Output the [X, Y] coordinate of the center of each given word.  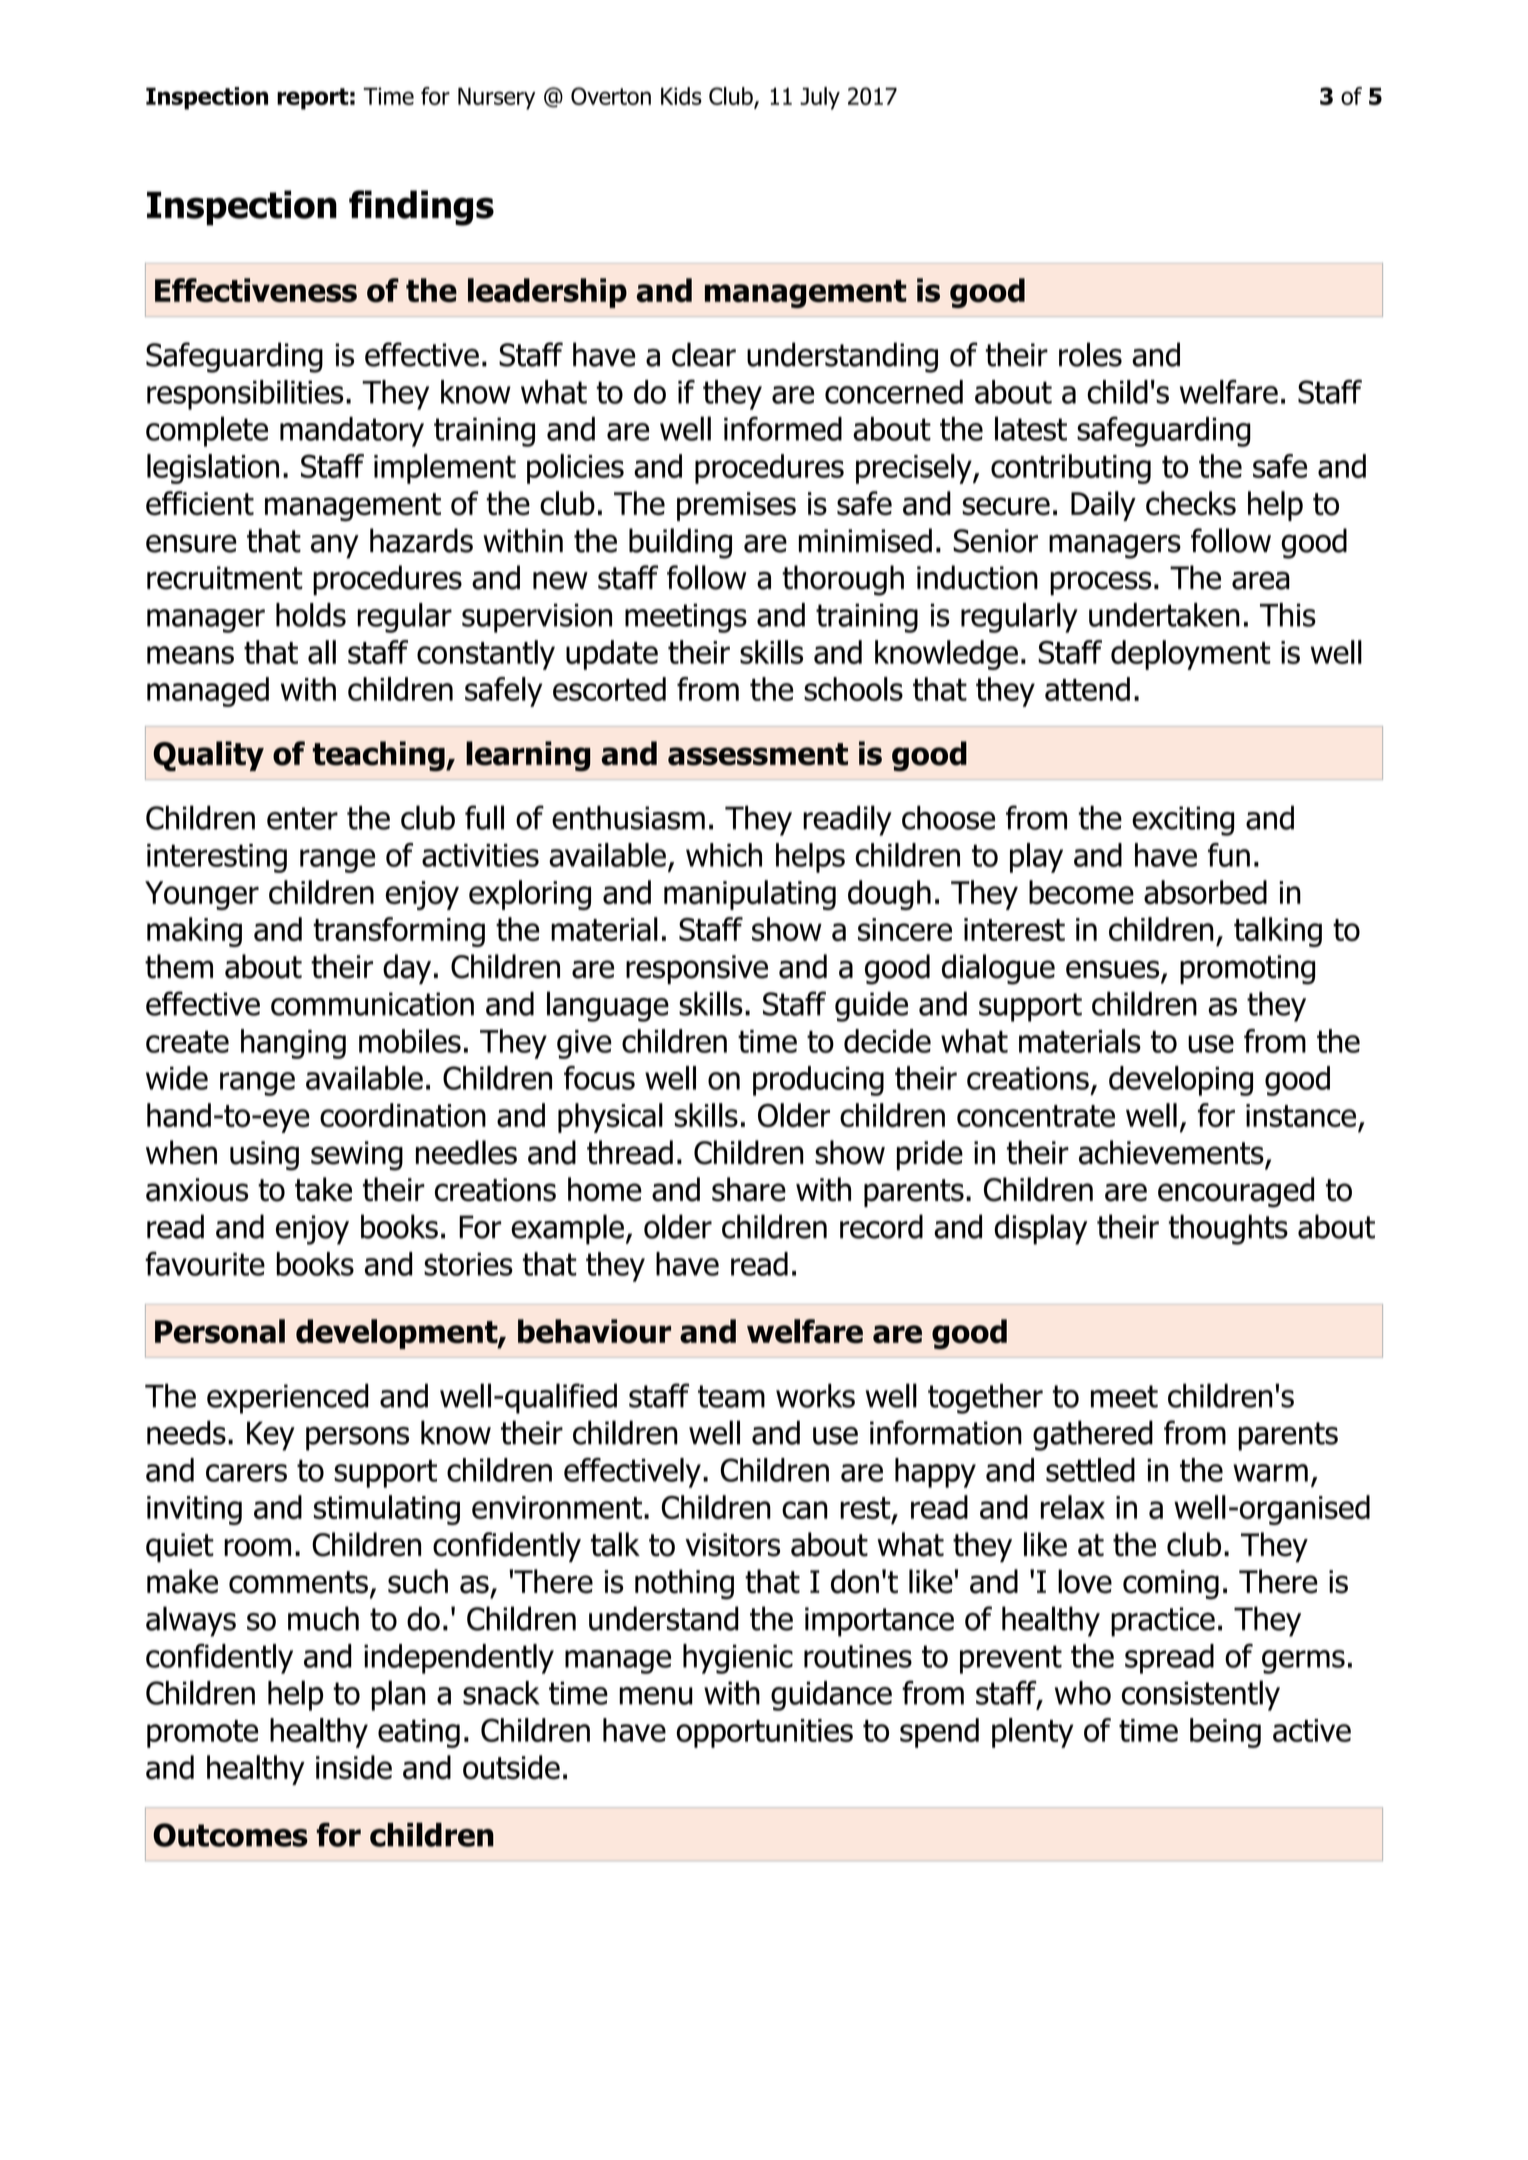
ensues [1114, 970]
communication [372, 1004]
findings [421, 208]
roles [1090, 354]
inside [354, 1767]
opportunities [764, 1733]
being [1225, 1733]
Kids [681, 96]
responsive [697, 969]
